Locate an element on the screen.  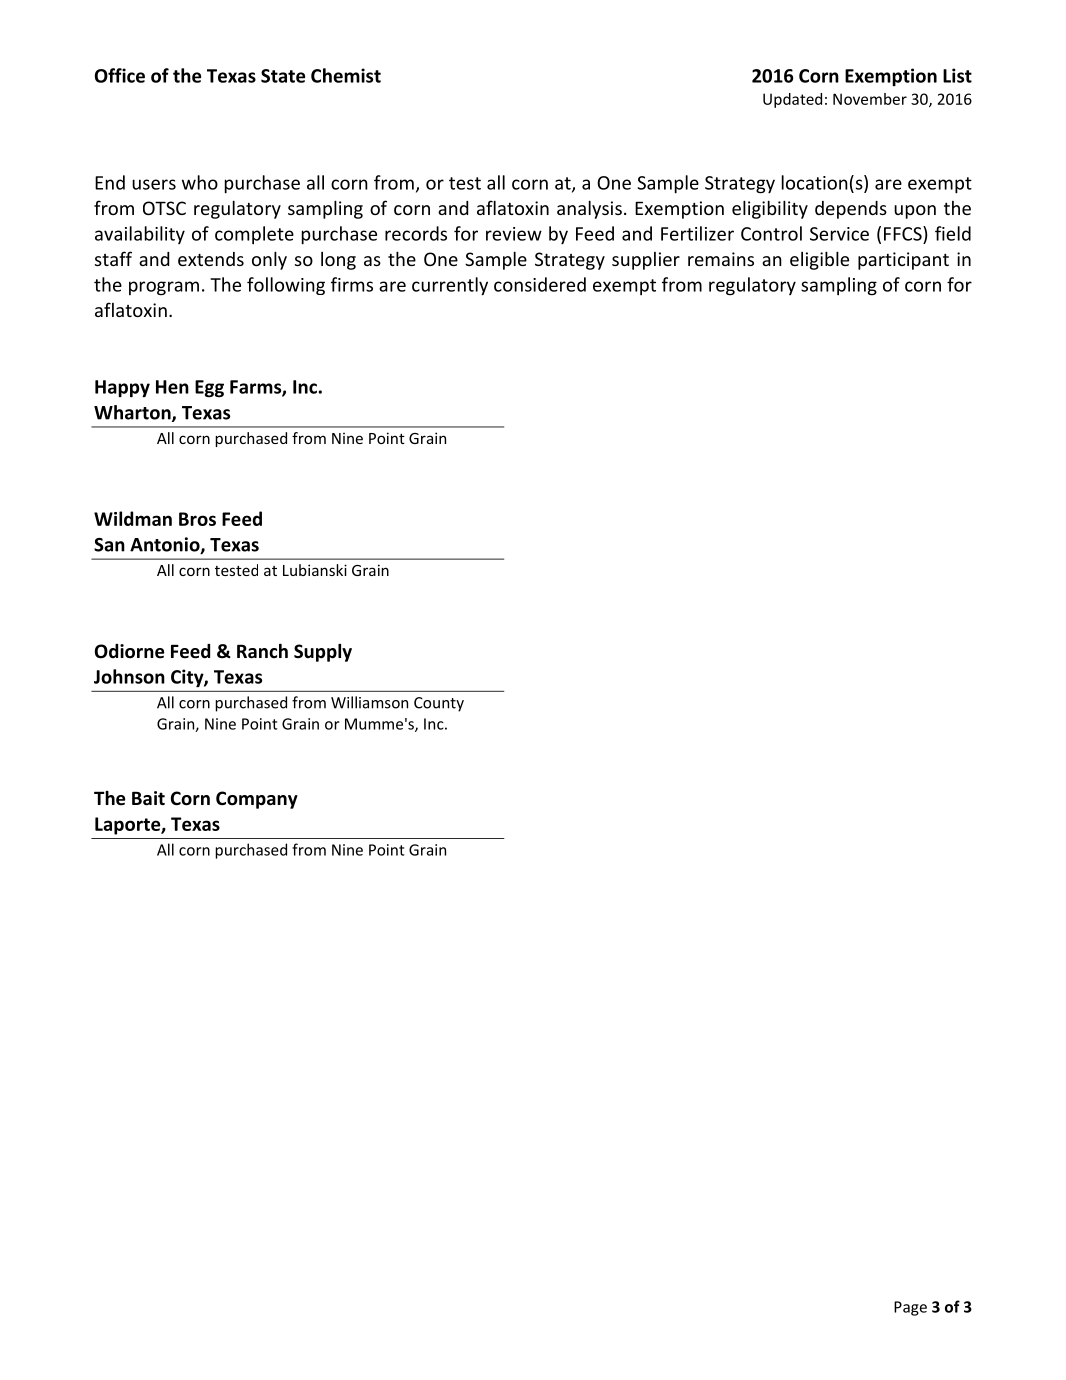
Company is located at coordinates (257, 800).
